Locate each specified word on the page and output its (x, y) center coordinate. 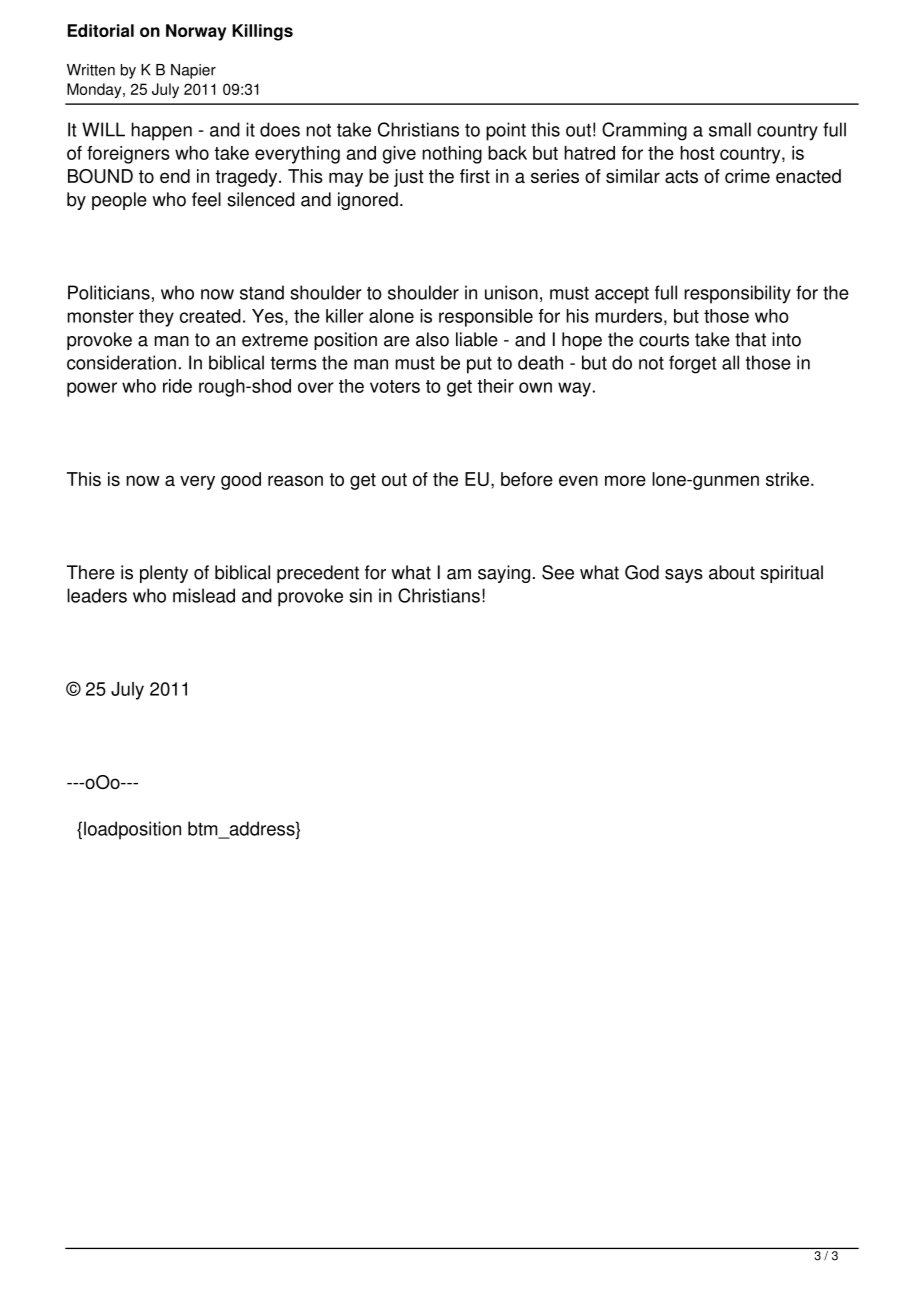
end (175, 176)
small (730, 129)
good (241, 481)
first (475, 176)
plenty (164, 574)
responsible (486, 318)
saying (504, 574)
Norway (196, 32)
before (527, 479)
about (732, 572)
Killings (262, 32)
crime (747, 176)
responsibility (737, 294)
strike (787, 479)
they (156, 318)
